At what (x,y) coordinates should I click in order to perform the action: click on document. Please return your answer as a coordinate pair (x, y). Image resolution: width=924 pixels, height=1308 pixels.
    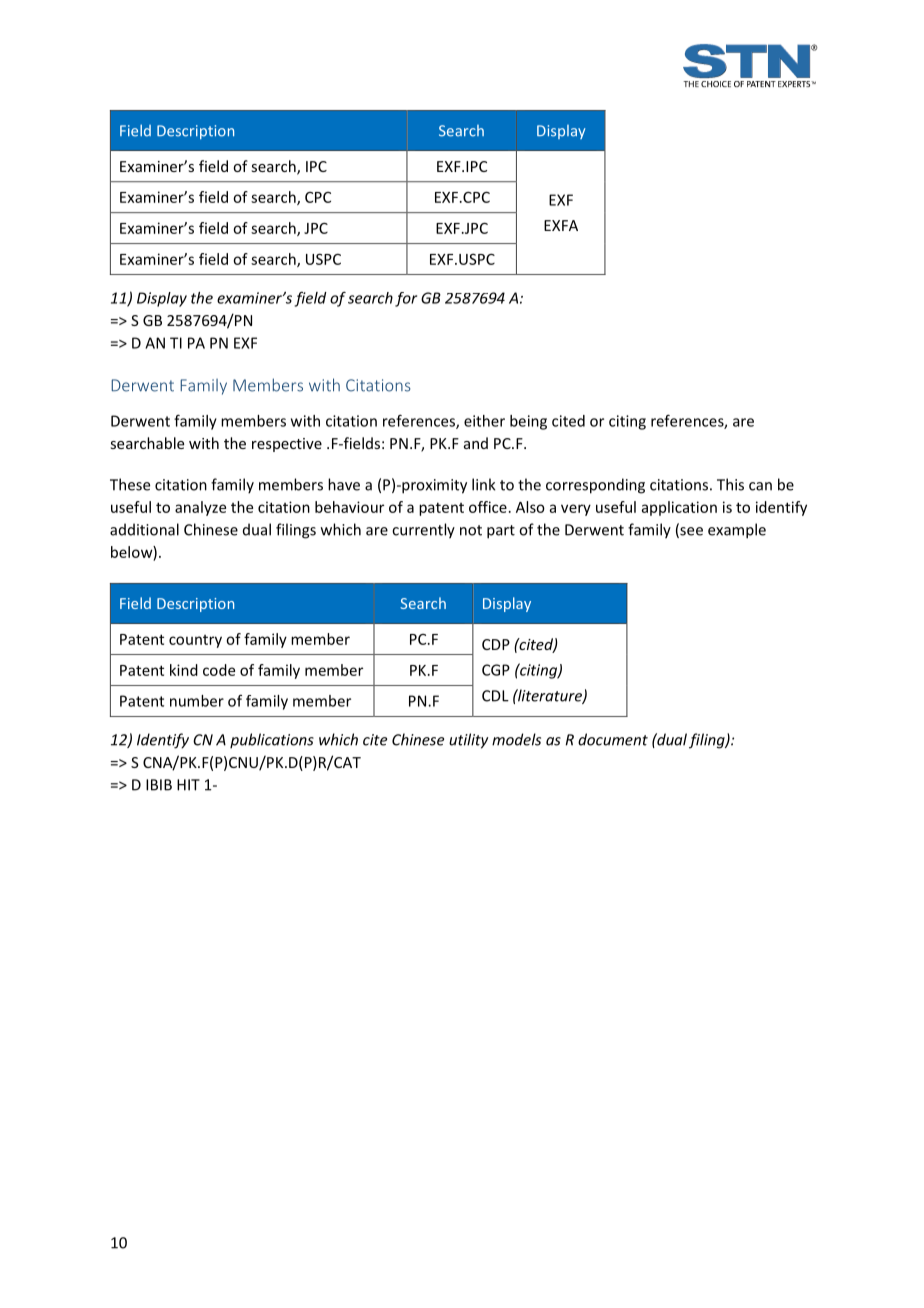
    Looking at the image, I should click on (613, 739).
